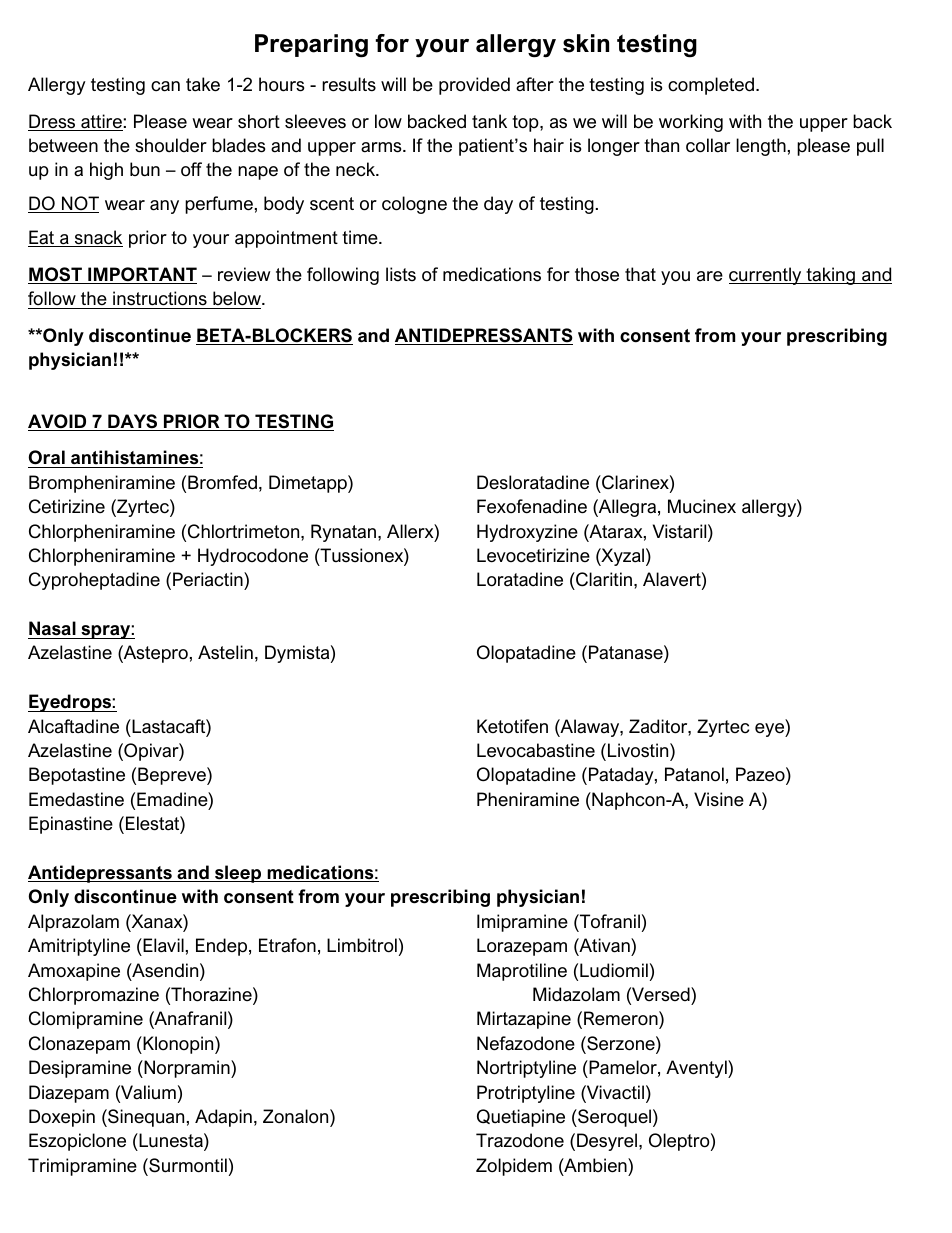 This screenshot has height=1233, width=952. Describe the element at coordinates (77, 1142) in the screenshot. I see `Eszopiclone` at that location.
